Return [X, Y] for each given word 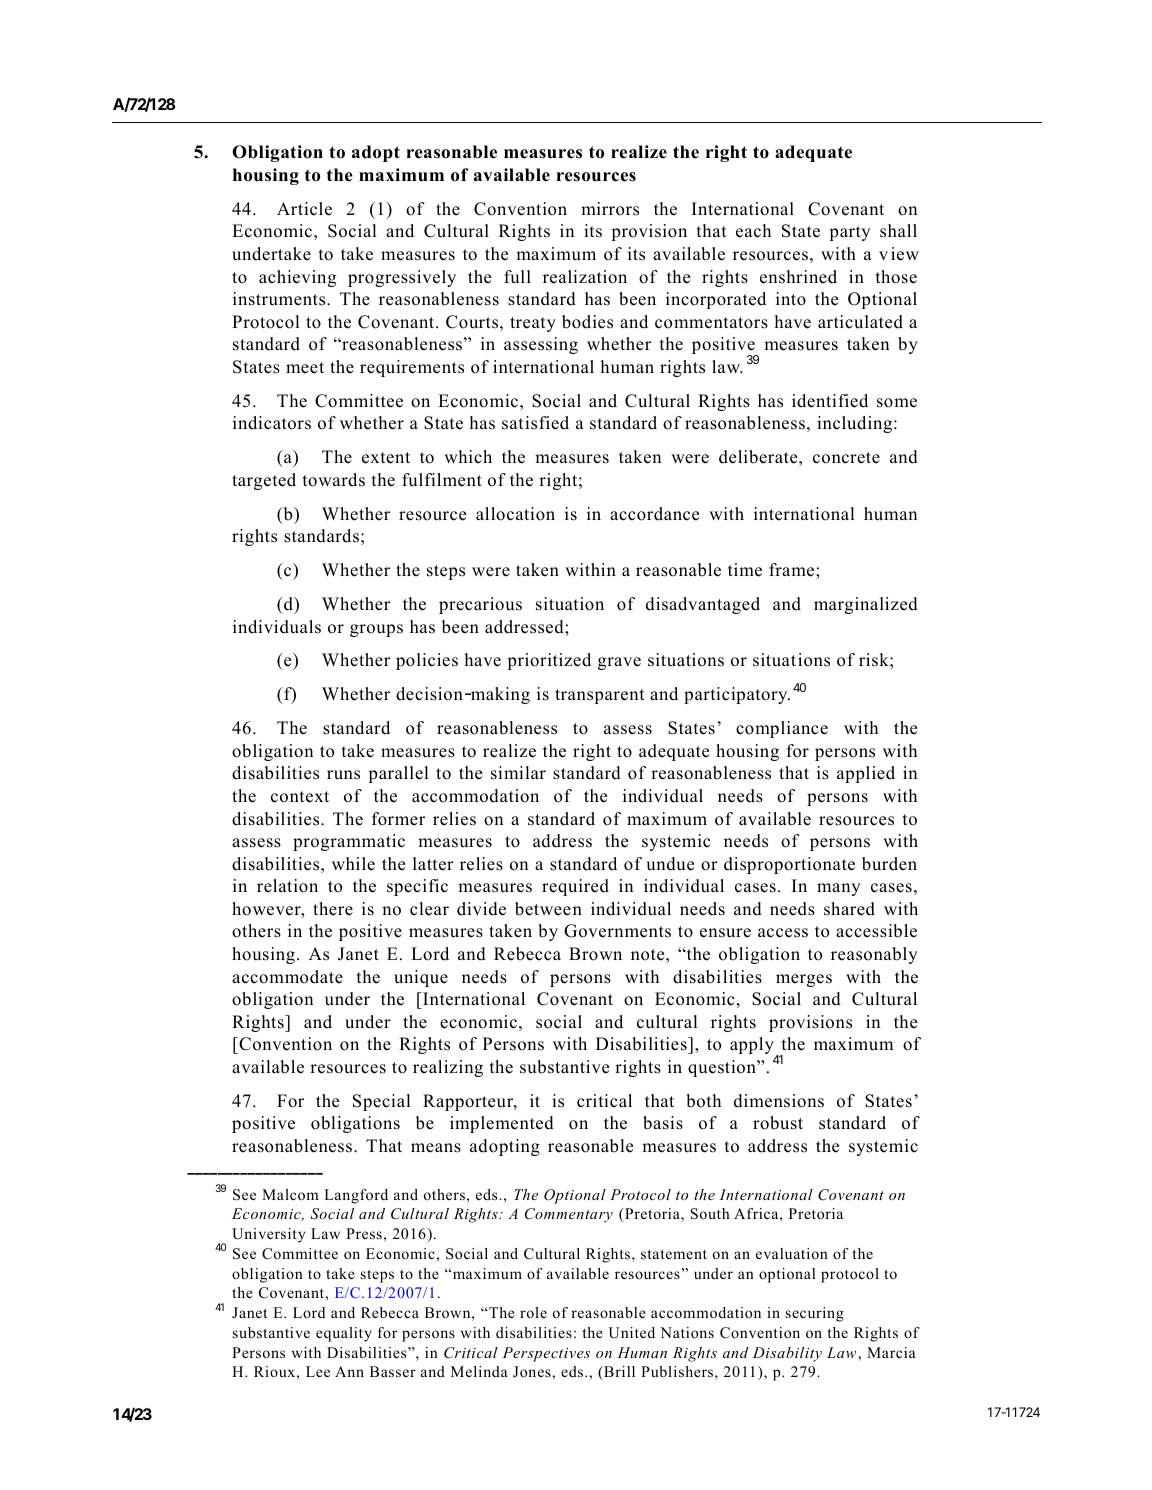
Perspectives [546, 1354]
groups [376, 630]
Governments [617, 931]
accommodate [287, 977]
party [849, 233]
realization [585, 277]
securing [815, 1314]
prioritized [549, 661]
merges [804, 980]
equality [344, 1334]
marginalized [866, 605]
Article [304, 209]
